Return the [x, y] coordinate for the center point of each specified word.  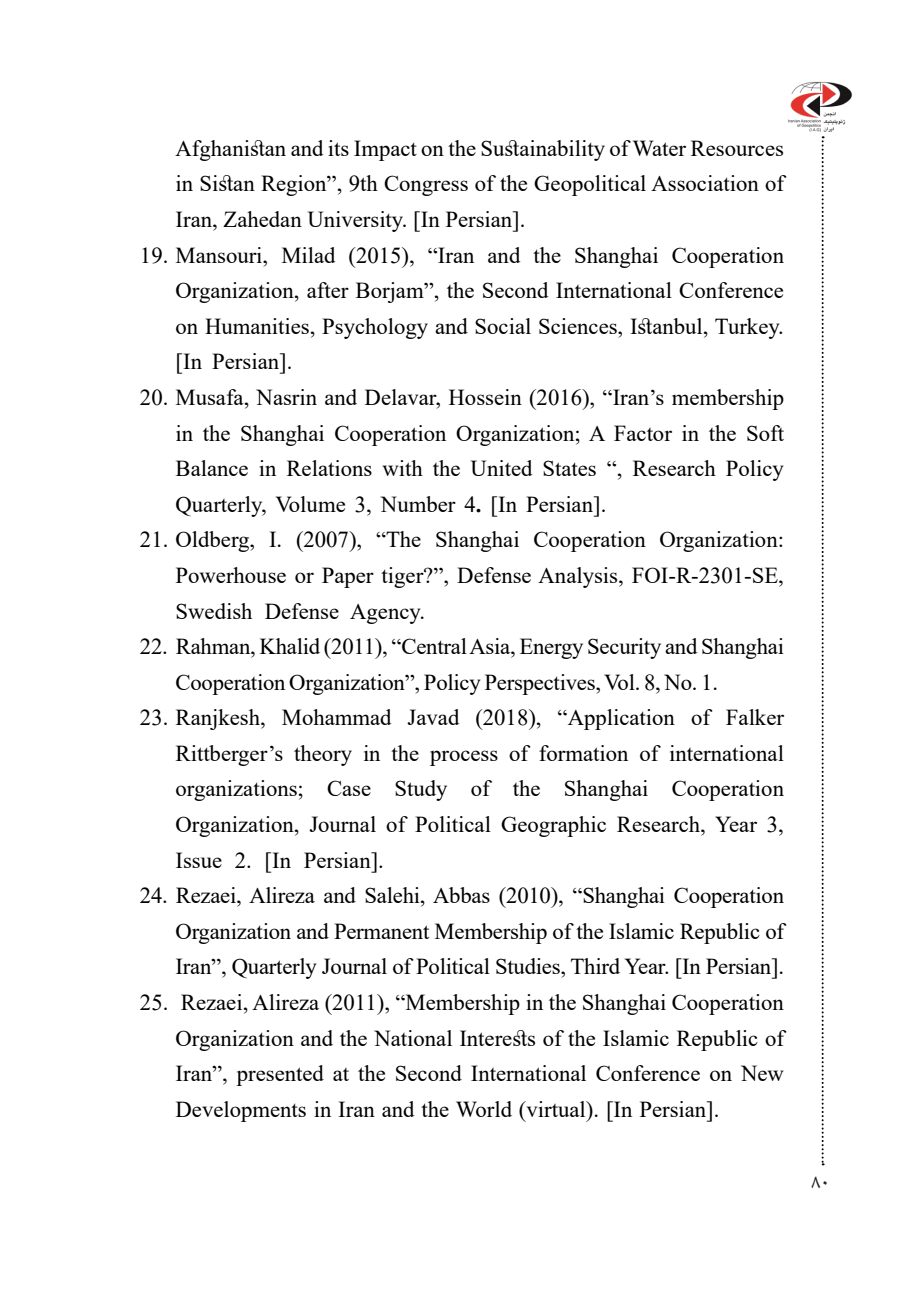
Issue [199, 860]
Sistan [227, 183]
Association [705, 183]
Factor [643, 433]
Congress [426, 185]
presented [280, 1075]
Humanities [257, 326]
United [501, 468]
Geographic [553, 826]
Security [624, 648]
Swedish [214, 611]
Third [595, 966]
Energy [551, 648]
